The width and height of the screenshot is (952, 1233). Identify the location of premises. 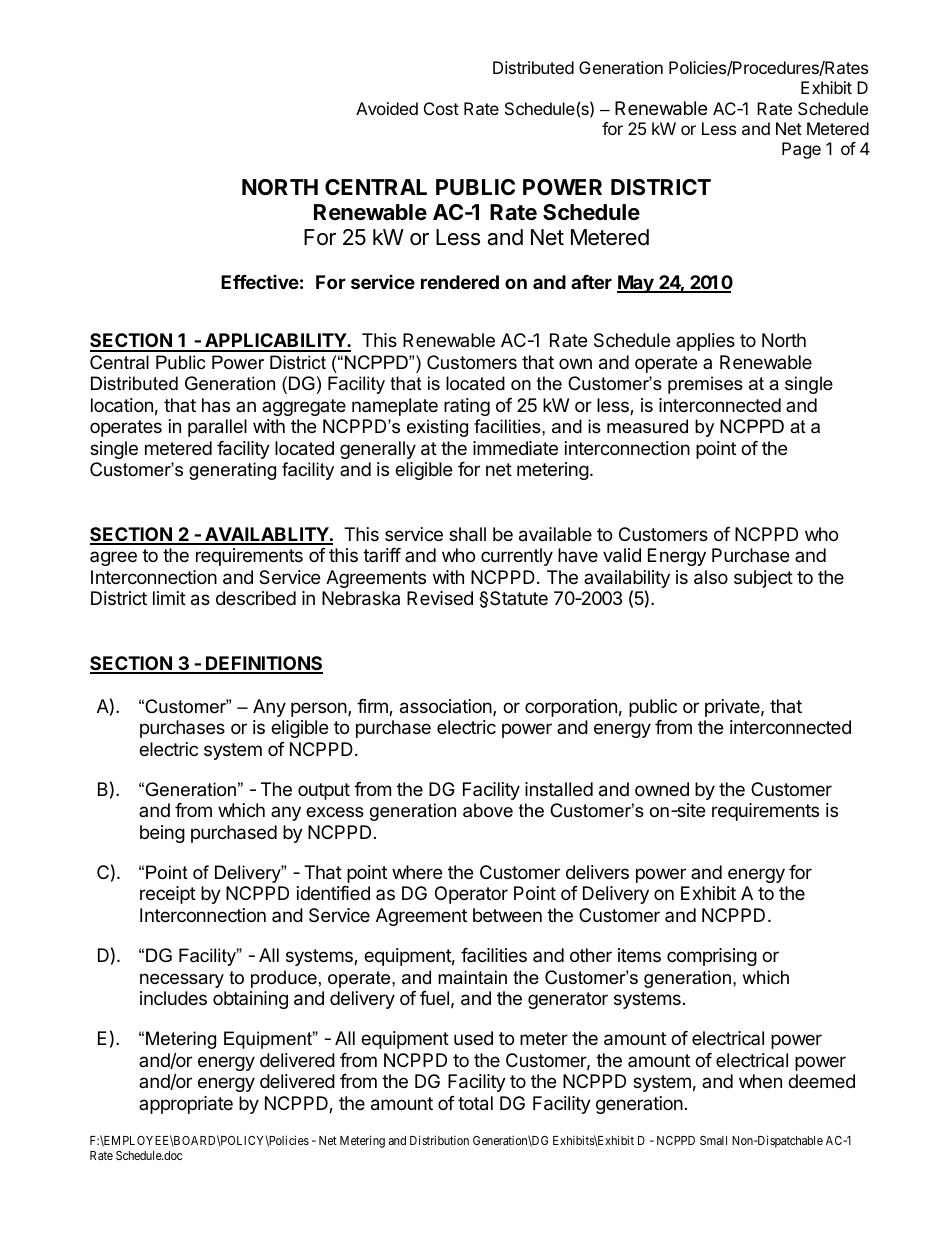
(705, 385).
